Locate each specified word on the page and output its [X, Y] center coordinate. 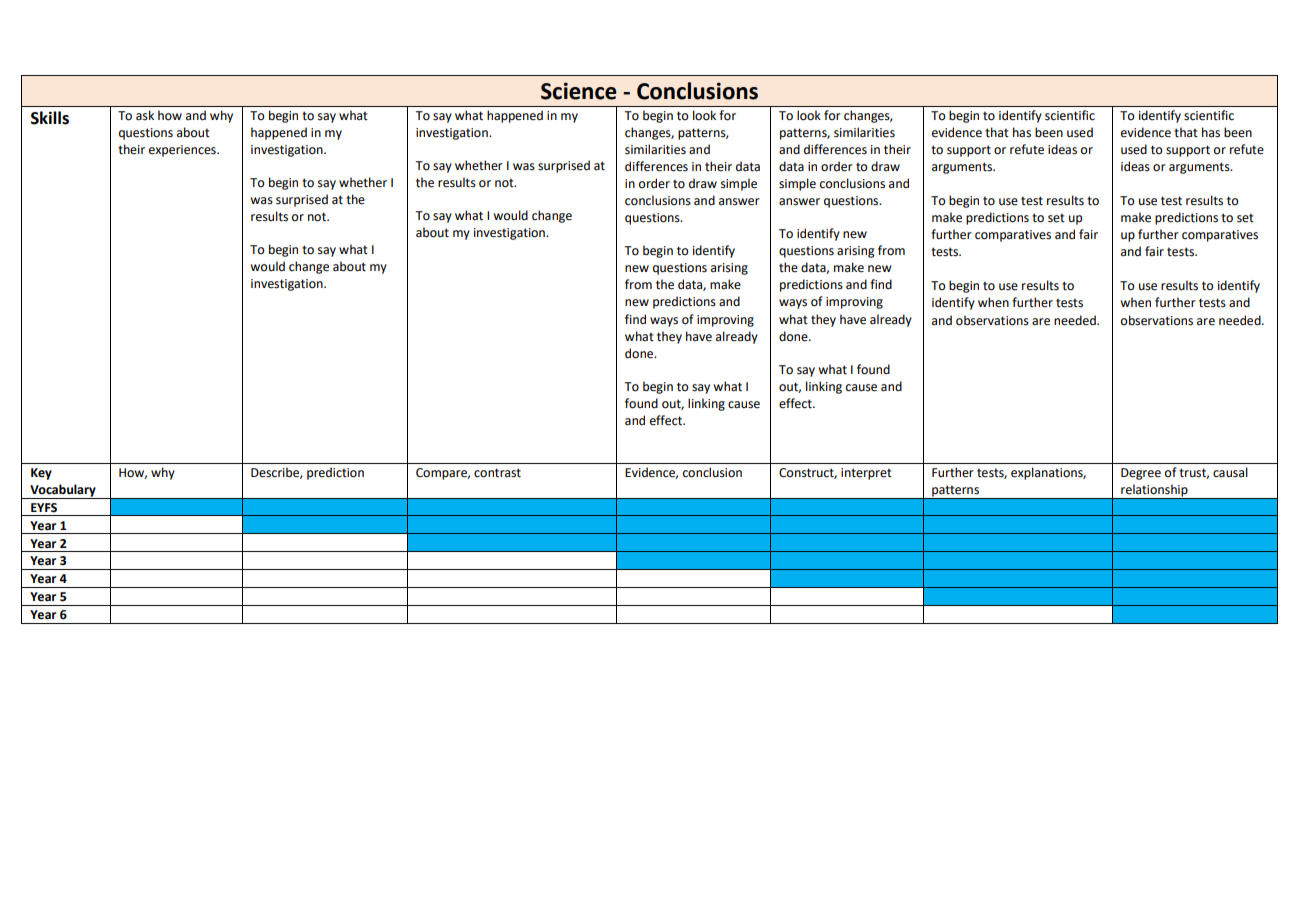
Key [41, 474]
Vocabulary [63, 491]
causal [1230, 472]
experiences [183, 151]
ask [145, 115]
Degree [1141, 474]
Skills [50, 118]
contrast [497, 473]
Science [579, 91]
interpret [866, 474]
